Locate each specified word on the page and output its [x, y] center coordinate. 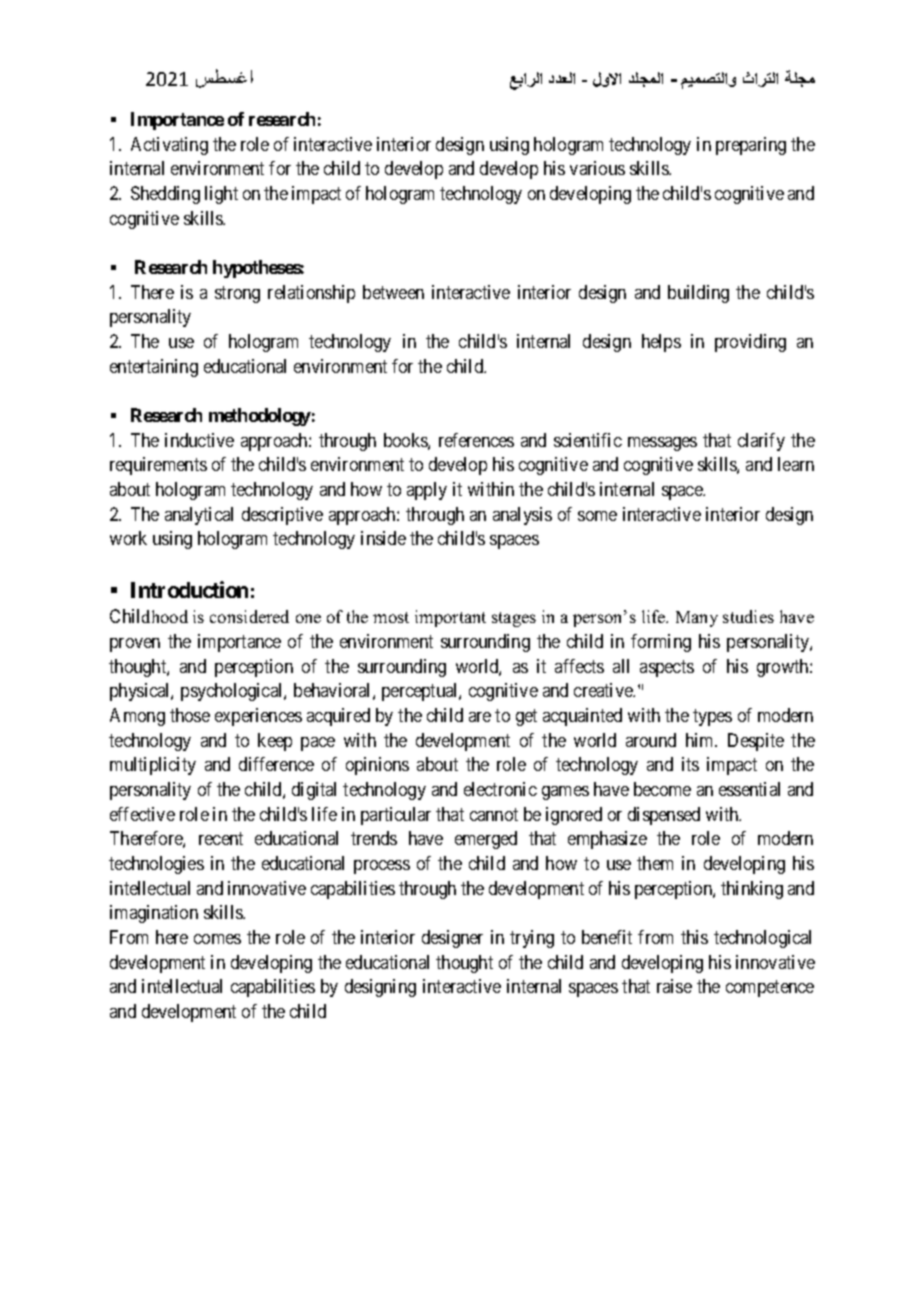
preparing [751, 146]
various [597, 168]
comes [217, 939]
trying [532, 939]
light [221, 195]
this [694, 937]
